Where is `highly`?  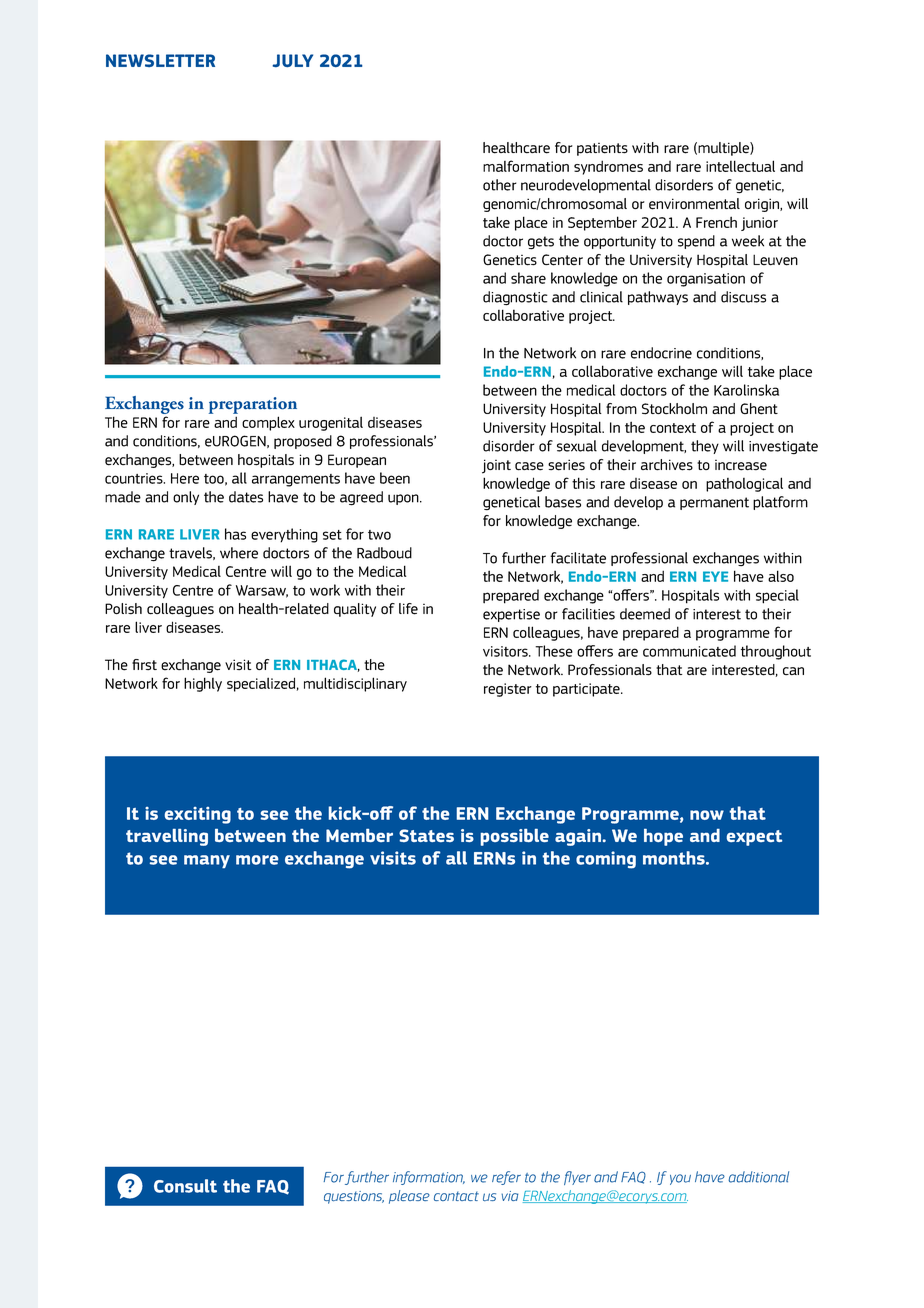 highly is located at coordinates (203, 684).
